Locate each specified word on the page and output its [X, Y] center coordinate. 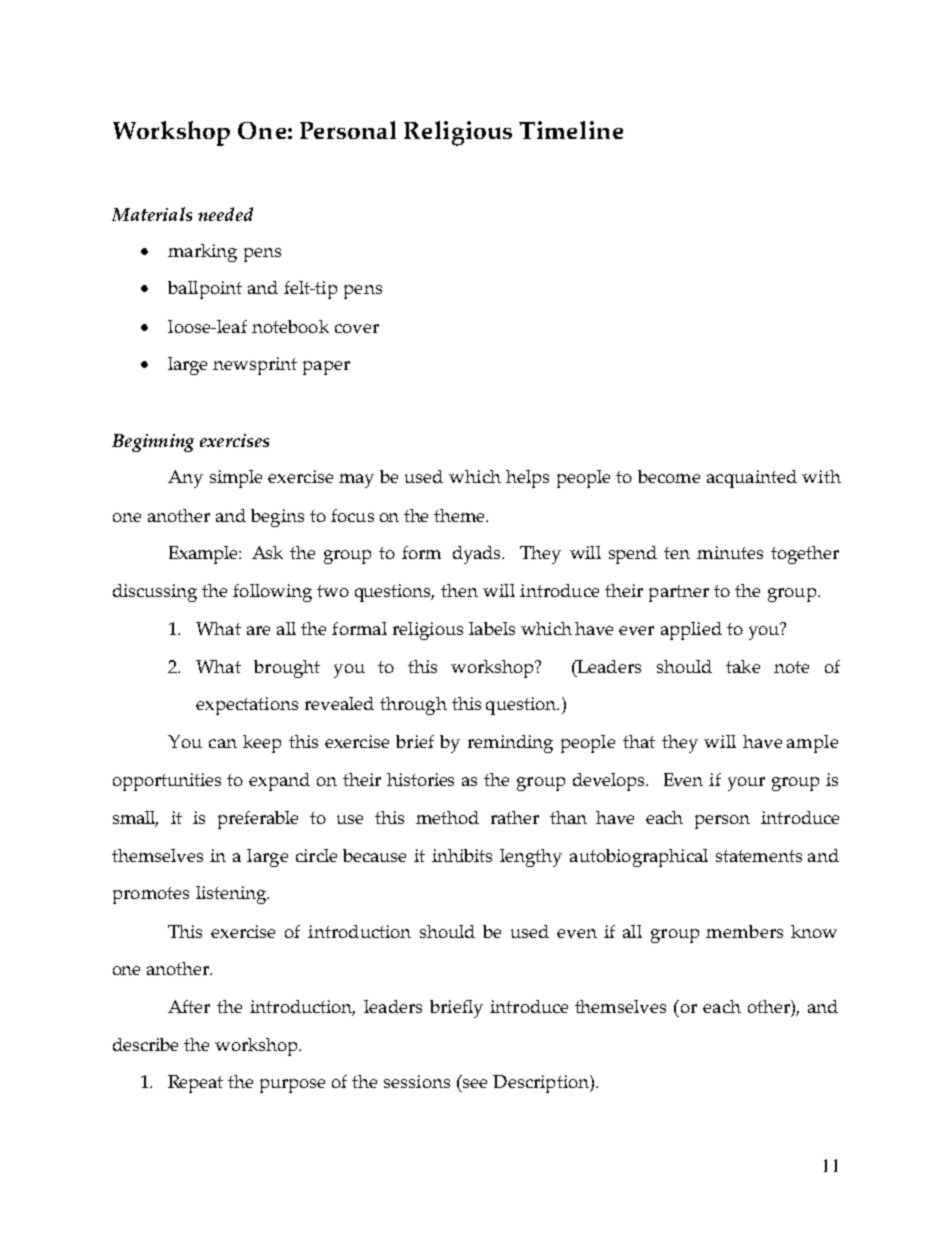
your [746, 784]
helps [527, 479]
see [475, 1083]
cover [357, 328]
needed [225, 214]
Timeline [571, 130]
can [223, 743]
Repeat [195, 1084]
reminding [510, 744]
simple [236, 479]
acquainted [752, 479]
